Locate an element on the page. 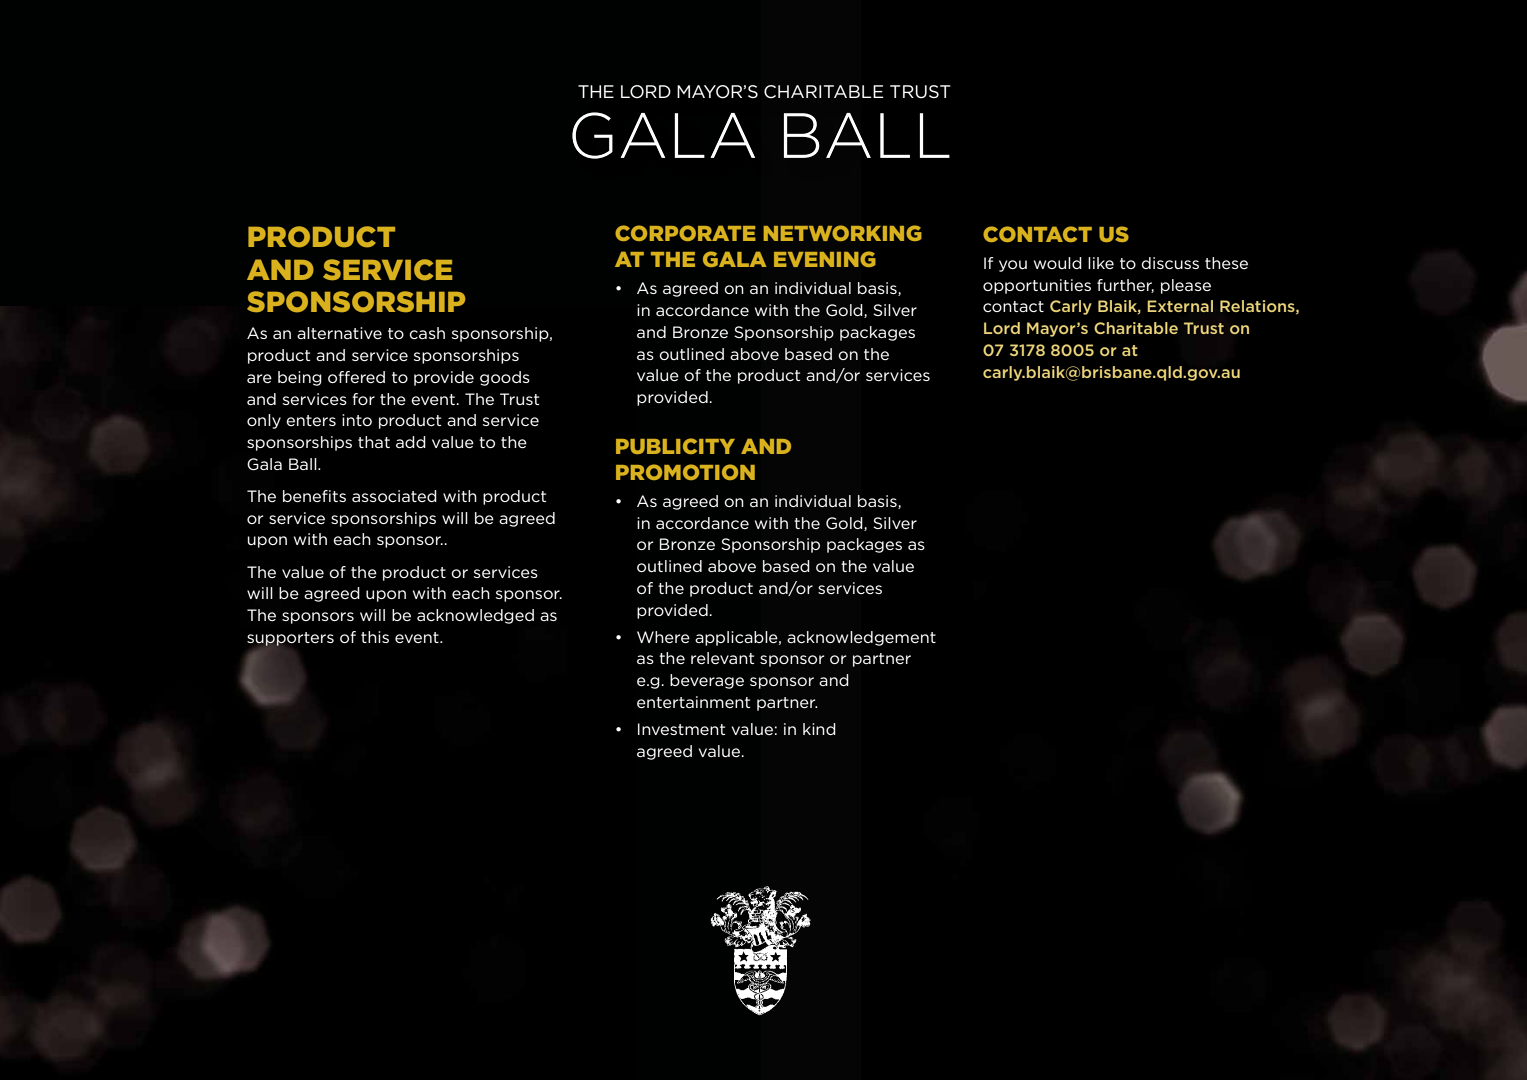 The image size is (1527, 1080). Where is located at coordinates (663, 637).
